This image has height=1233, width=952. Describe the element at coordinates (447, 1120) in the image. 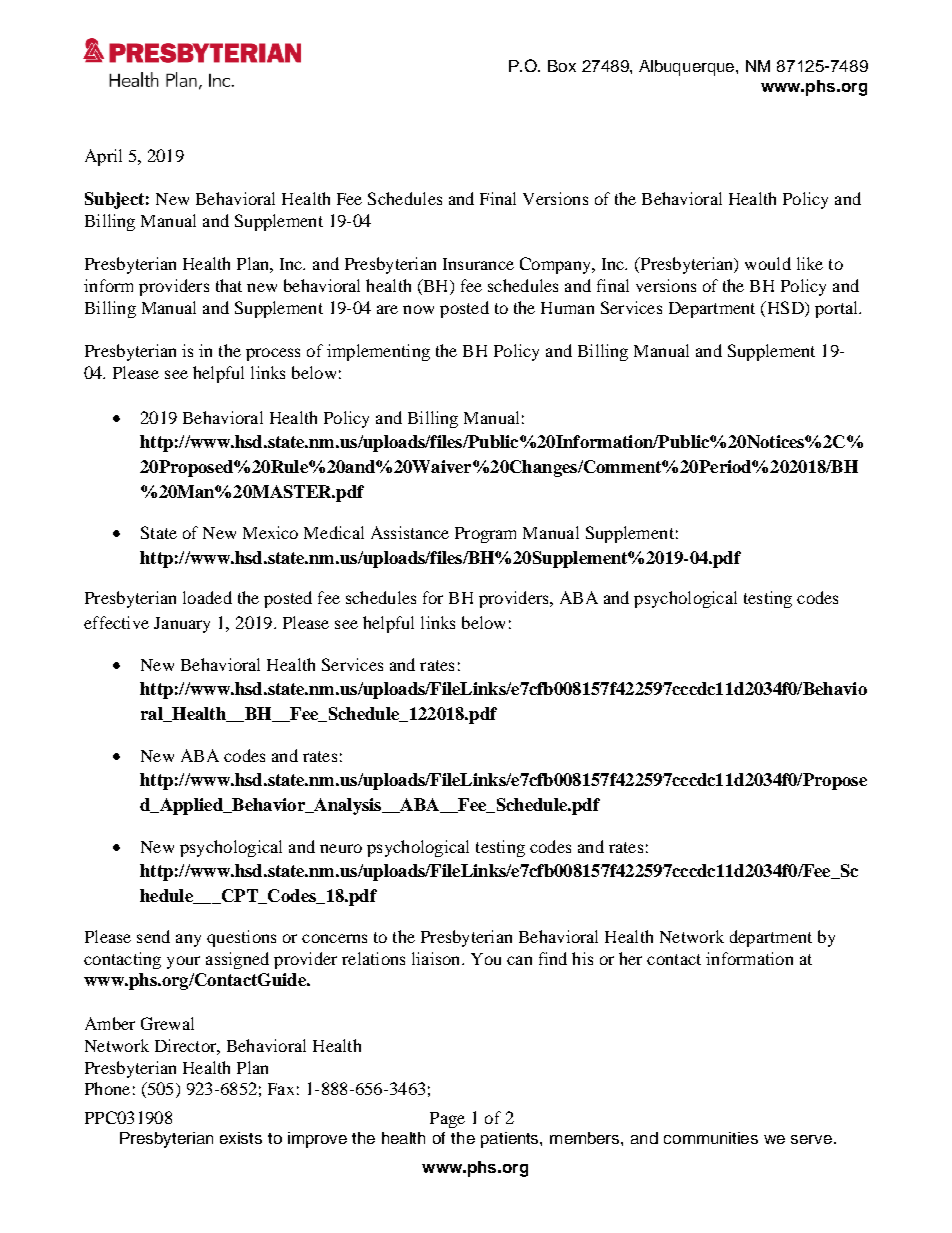

I see `Page` at that location.
